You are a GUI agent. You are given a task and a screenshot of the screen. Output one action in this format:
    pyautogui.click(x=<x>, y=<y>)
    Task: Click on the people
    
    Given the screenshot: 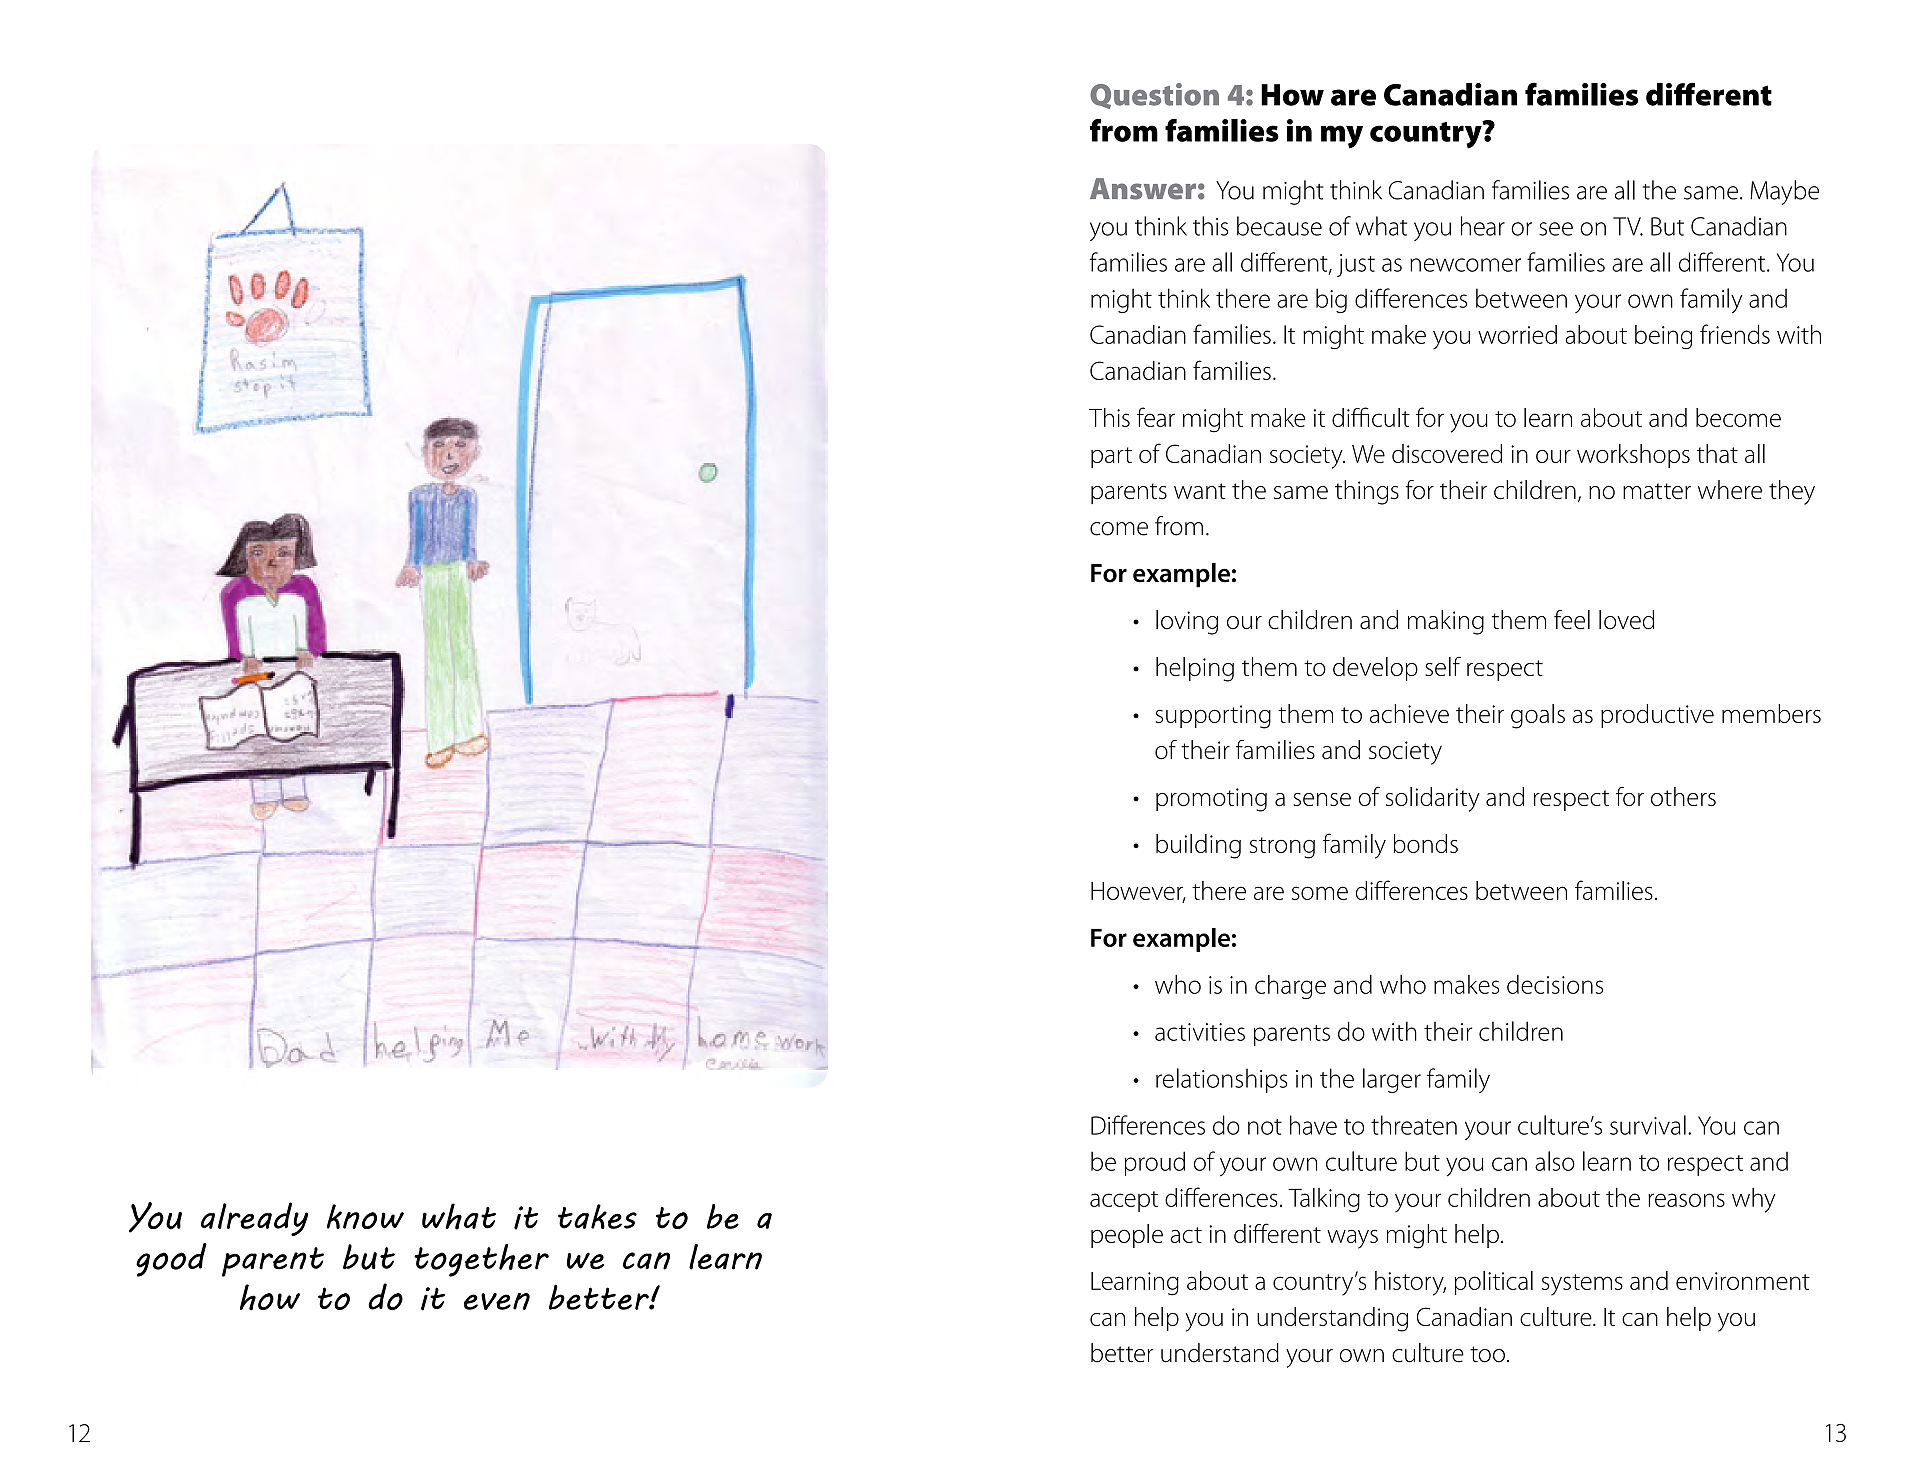 What is the action you would take?
    pyautogui.click(x=1127, y=1236)
